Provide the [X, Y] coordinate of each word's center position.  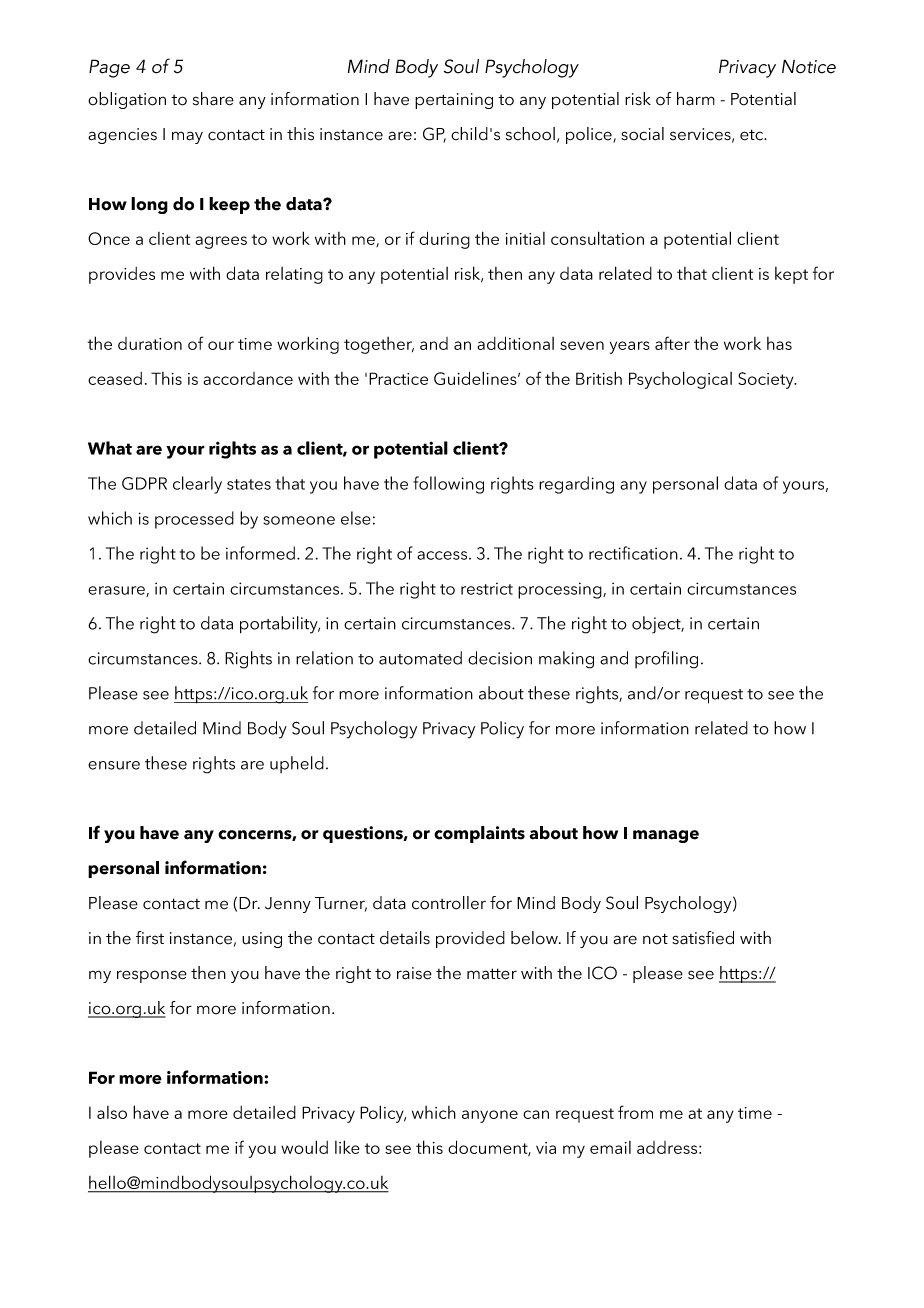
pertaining [454, 101]
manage [666, 836]
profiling [666, 660]
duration [150, 343]
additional [515, 343]
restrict [487, 588]
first [150, 938]
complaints [479, 834]
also [112, 1112]
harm [696, 99]
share [213, 99]
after [672, 343]
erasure [117, 591]
